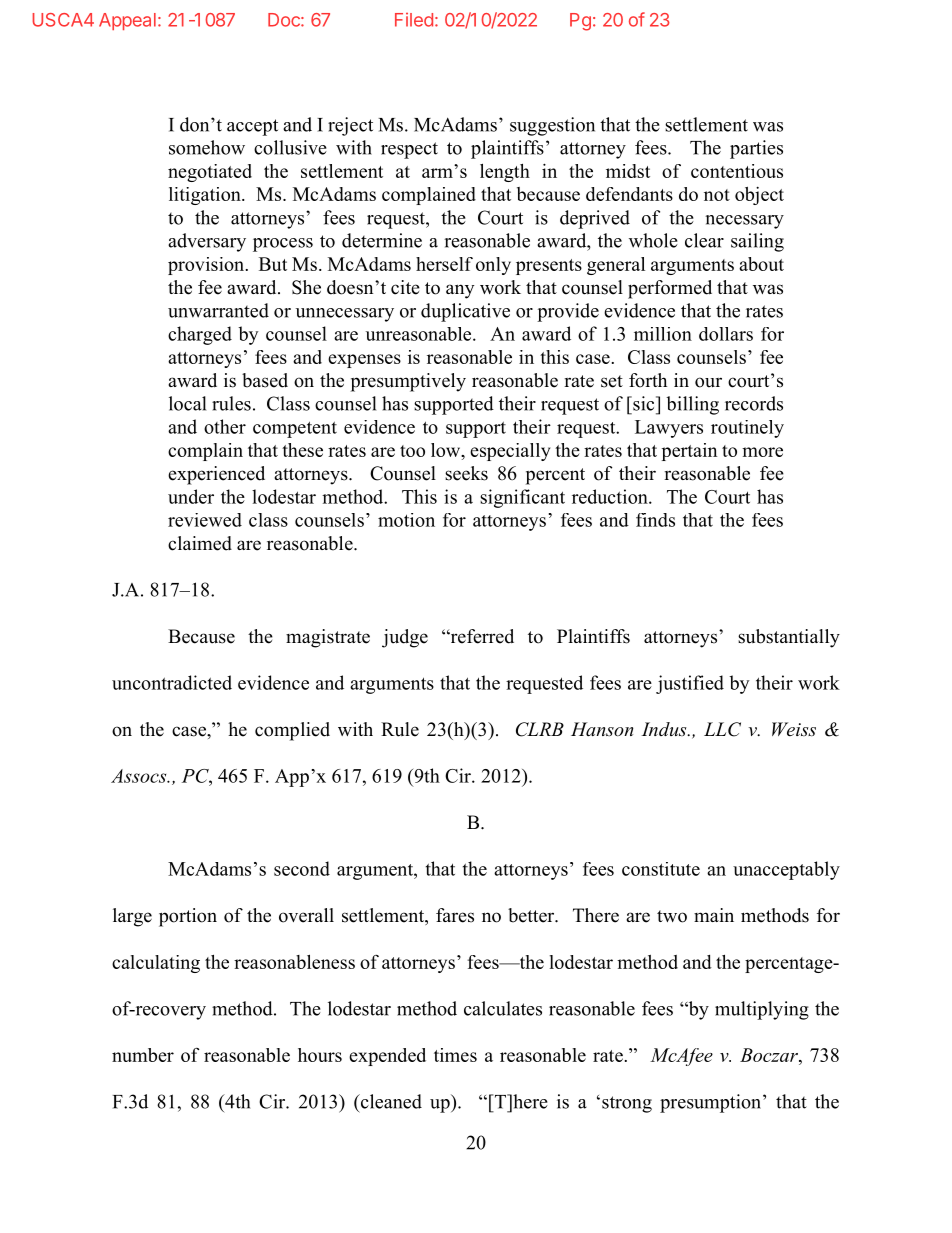  Describe the element at coordinates (406, 520) in the document. I see `motion` at that location.
